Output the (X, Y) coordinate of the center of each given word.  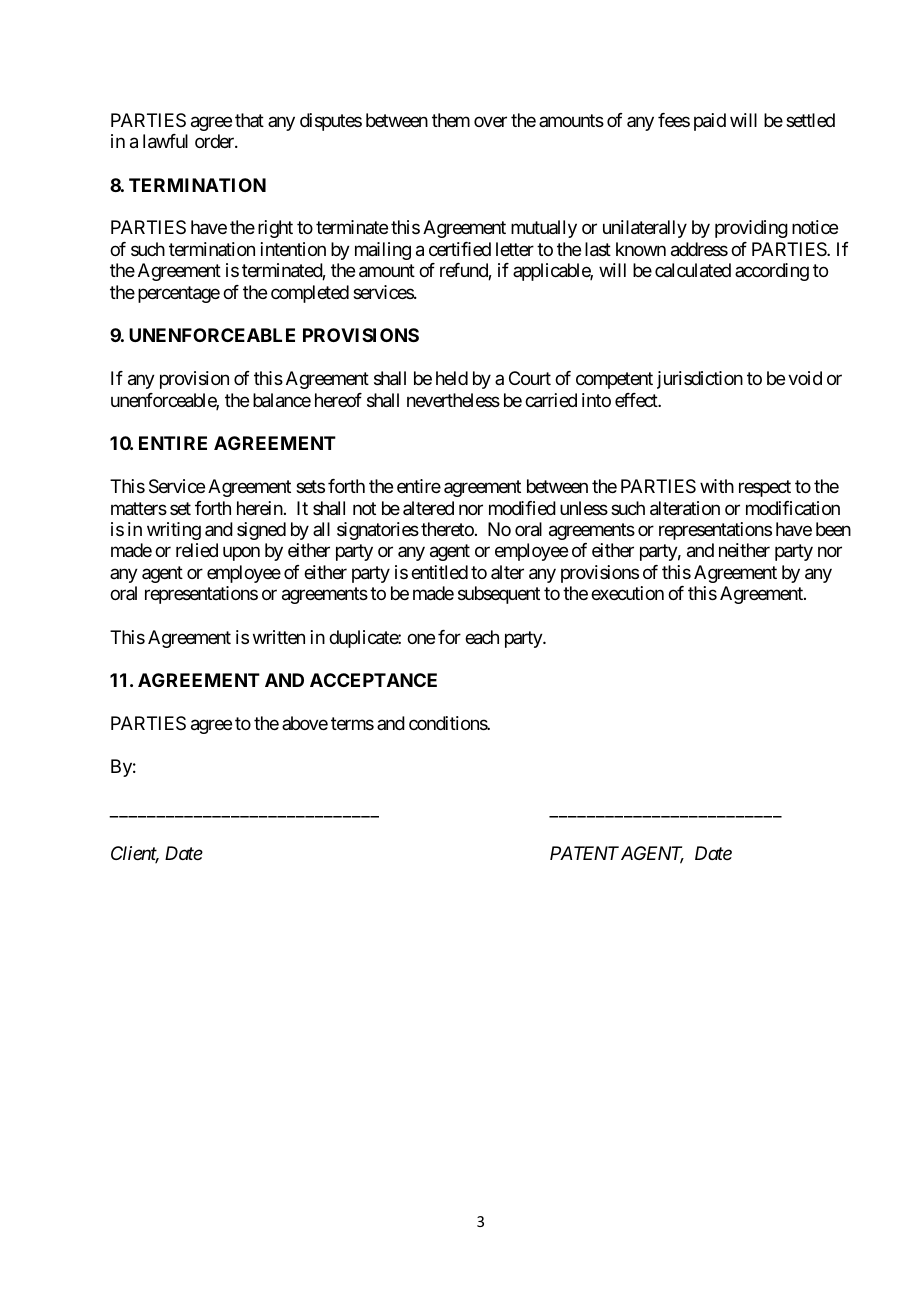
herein (260, 508)
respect (765, 488)
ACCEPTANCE (373, 680)
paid (710, 122)
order (215, 141)
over (490, 121)
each (482, 637)
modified (522, 508)
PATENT (584, 853)
